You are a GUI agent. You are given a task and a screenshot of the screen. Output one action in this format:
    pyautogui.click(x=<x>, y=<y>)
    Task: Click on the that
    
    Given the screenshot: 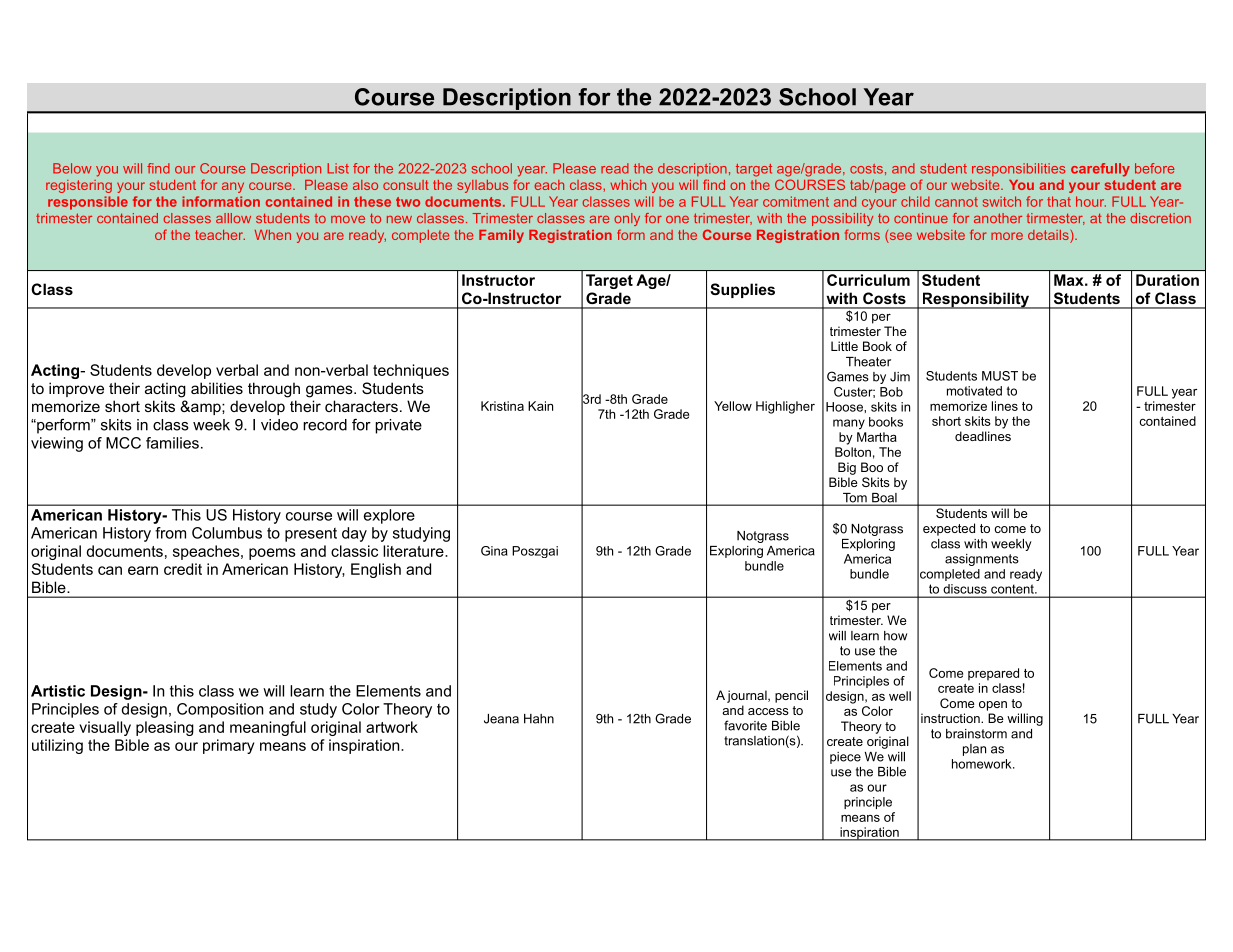 What is the action you would take?
    pyautogui.click(x=1059, y=201)
